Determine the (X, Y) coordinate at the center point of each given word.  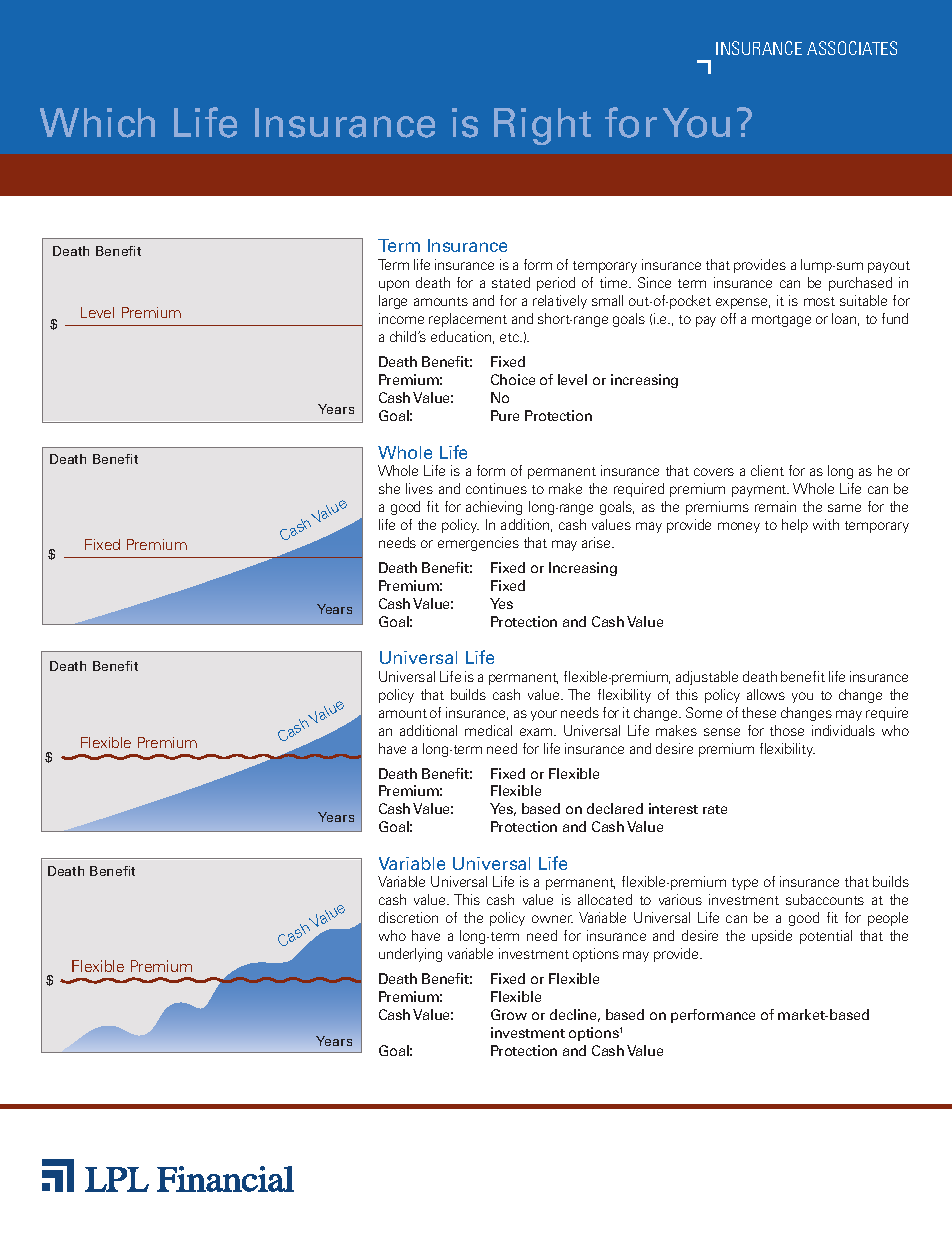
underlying (410, 955)
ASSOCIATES (852, 48)
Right (542, 126)
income (401, 318)
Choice (513, 379)
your (544, 715)
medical (488, 730)
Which (97, 123)
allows (766, 694)
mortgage (781, 321)
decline (575, 1015)
